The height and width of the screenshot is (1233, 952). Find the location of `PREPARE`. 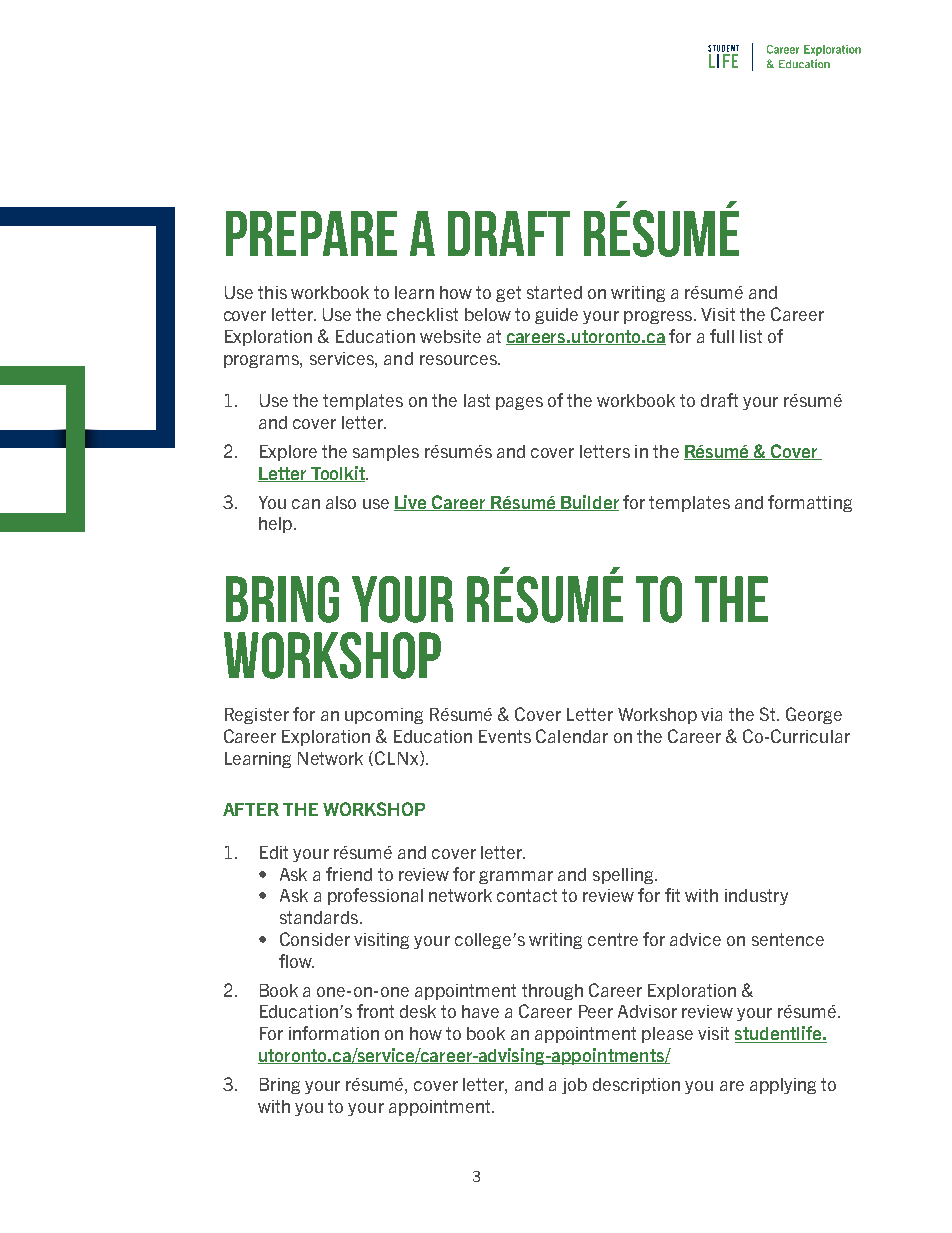

PREPARE is located at coordinates (311, 233).
